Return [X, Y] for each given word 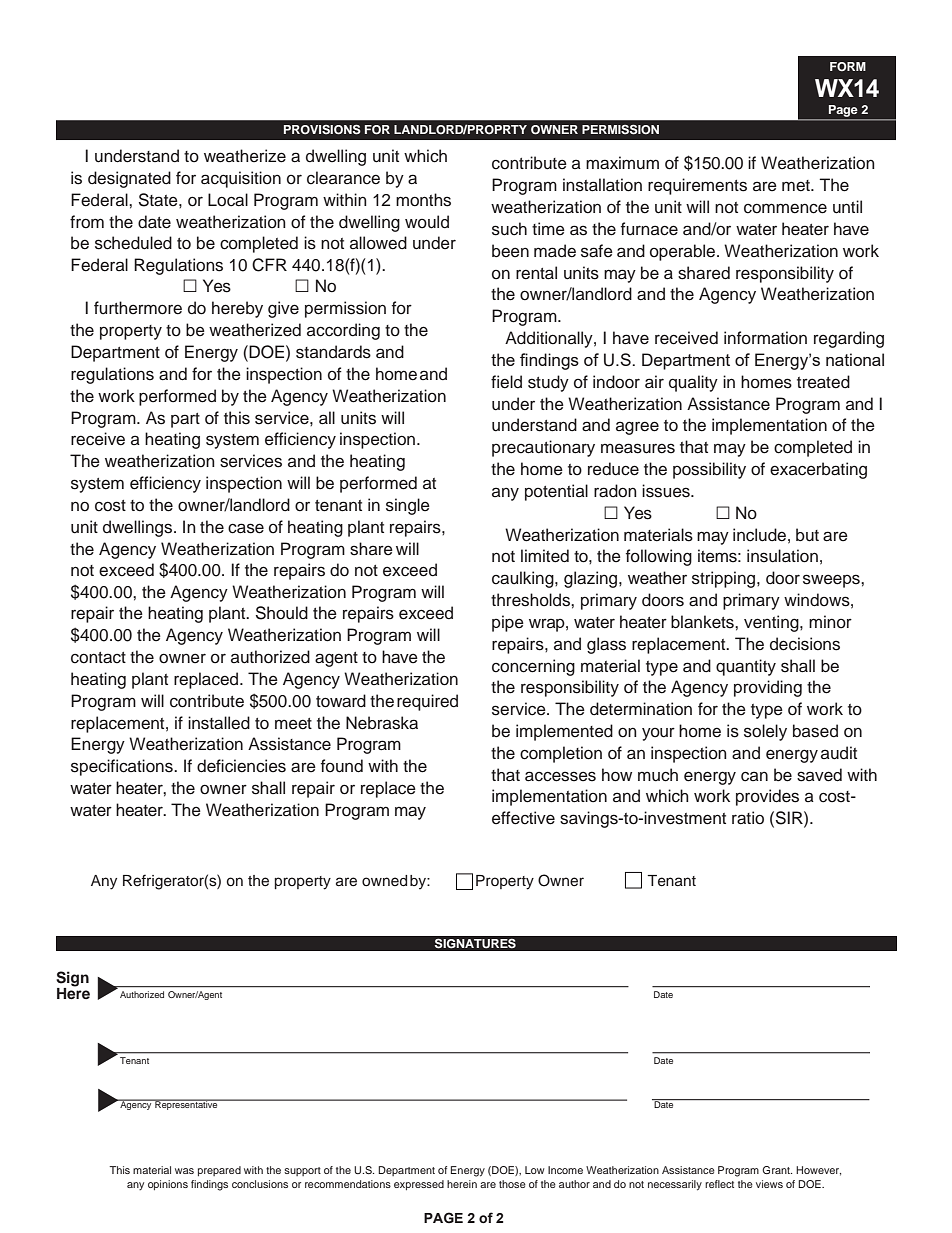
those [512, 1184]
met [797, 186]
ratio [748, 818]
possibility [709, 470]
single [408, 506]
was [184, 1171]
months [423, 200]
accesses [560, 776]
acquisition [241, 179]
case [246, 528]
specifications [123, 767]
